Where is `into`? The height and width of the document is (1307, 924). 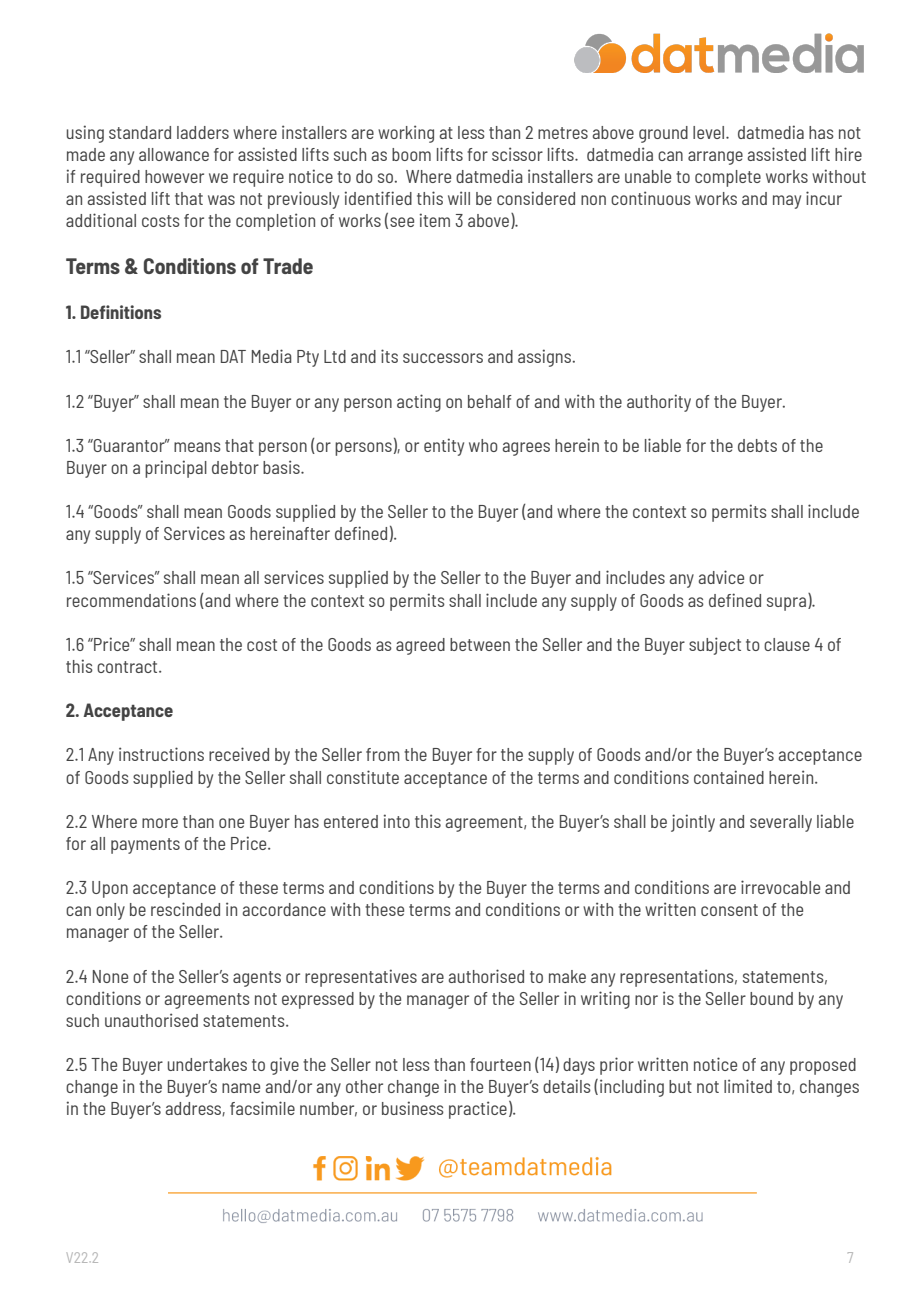
into is located at coordinates (397, 821).
